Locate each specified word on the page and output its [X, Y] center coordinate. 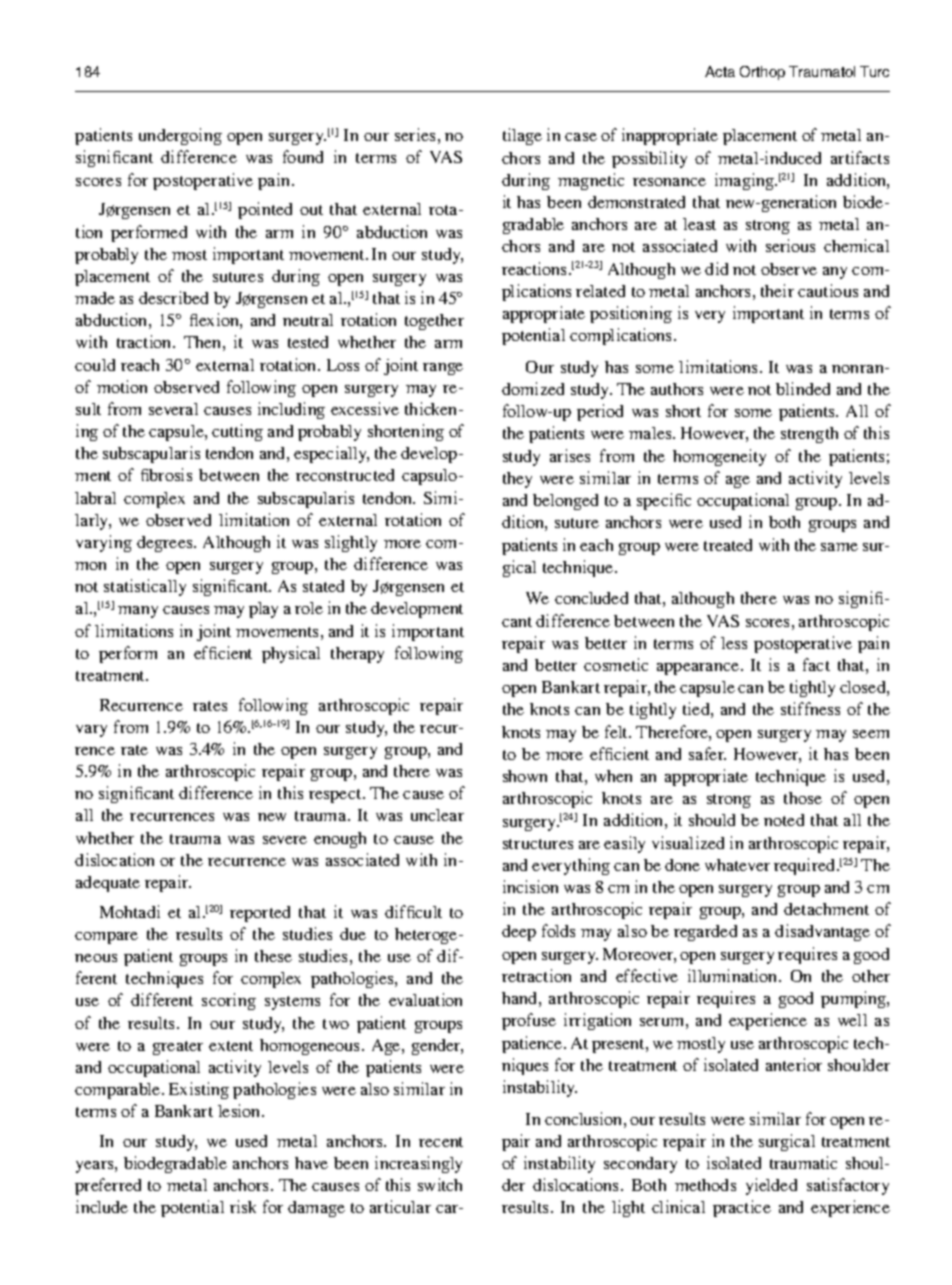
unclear [437, 815]
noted [784, 820]
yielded [771, 1186]
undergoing [180, 136]
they [517, 480]
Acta [720, 71]
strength [809, 435]
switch [440, 1184]
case [581, 137]
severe [285, 840]
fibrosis [166, 474]
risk [243, 1206]
